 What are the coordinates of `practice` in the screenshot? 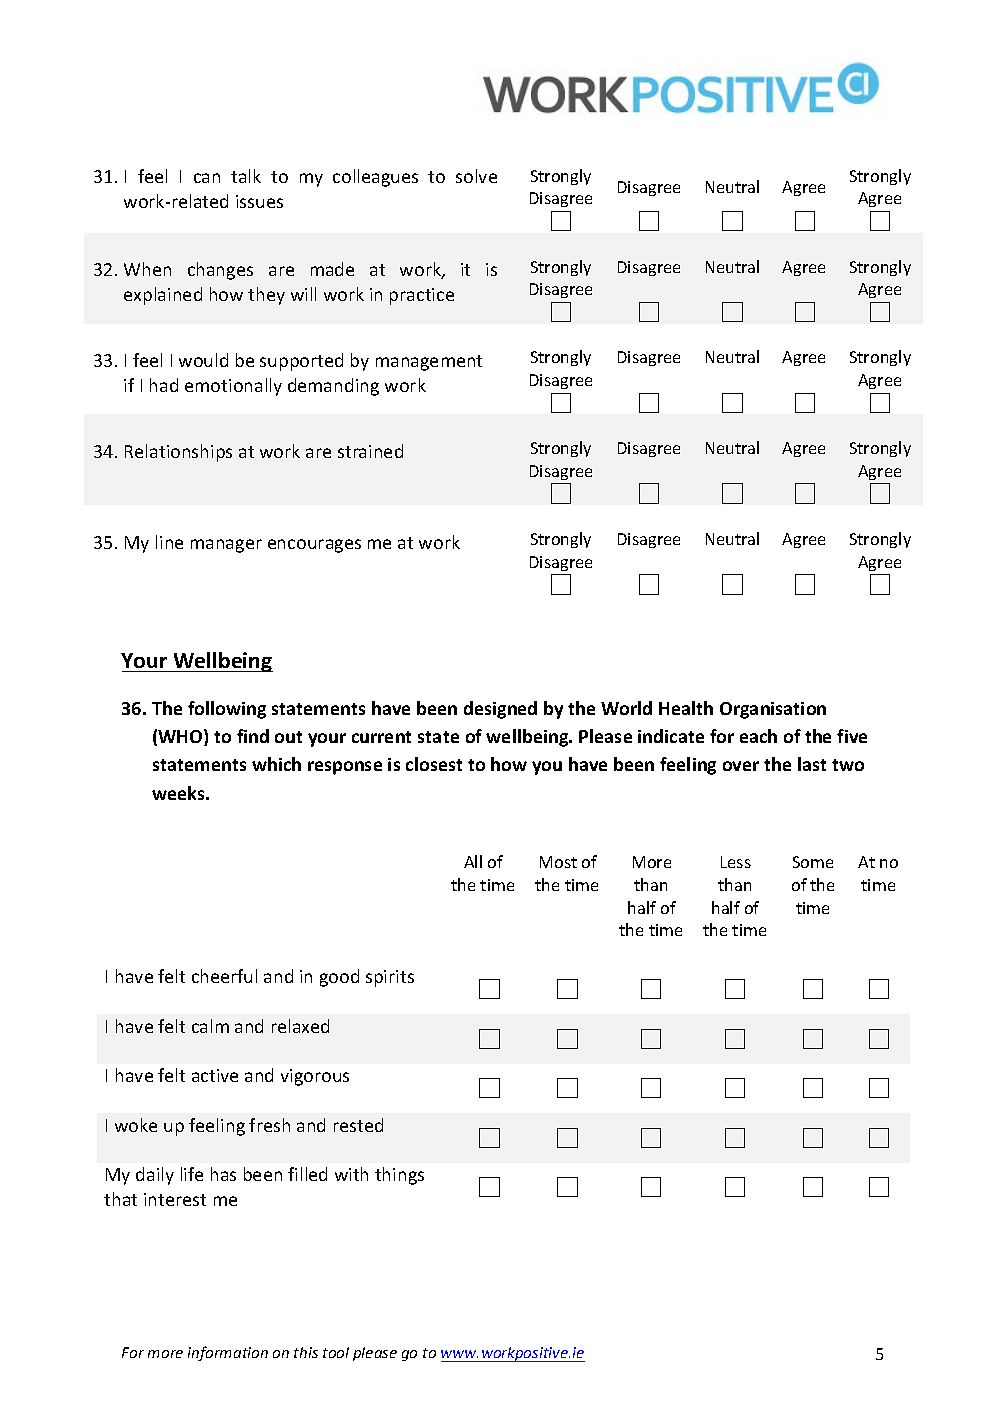 It's located at (422, 296).
